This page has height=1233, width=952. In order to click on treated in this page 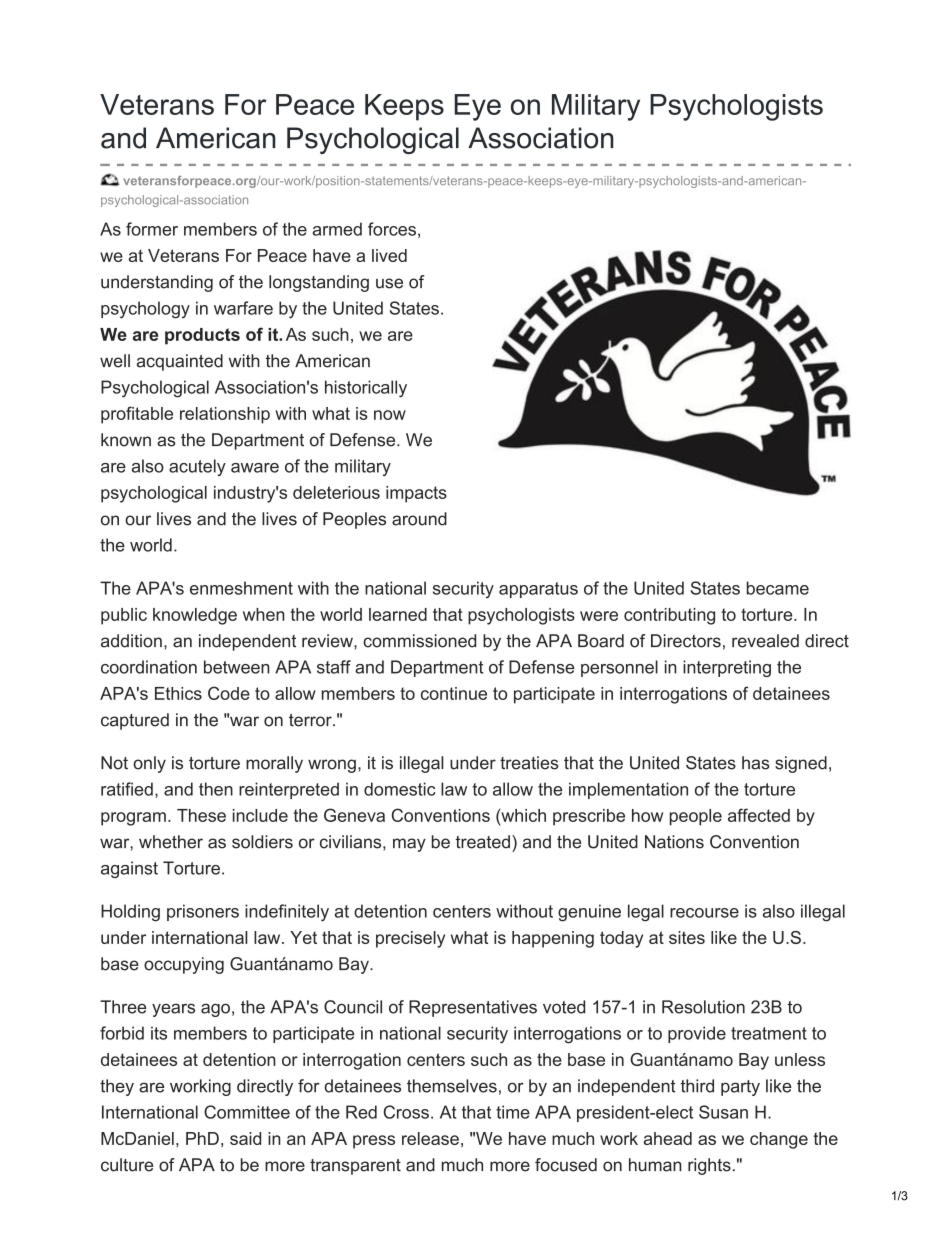, I will do `click(483, 842)`.
